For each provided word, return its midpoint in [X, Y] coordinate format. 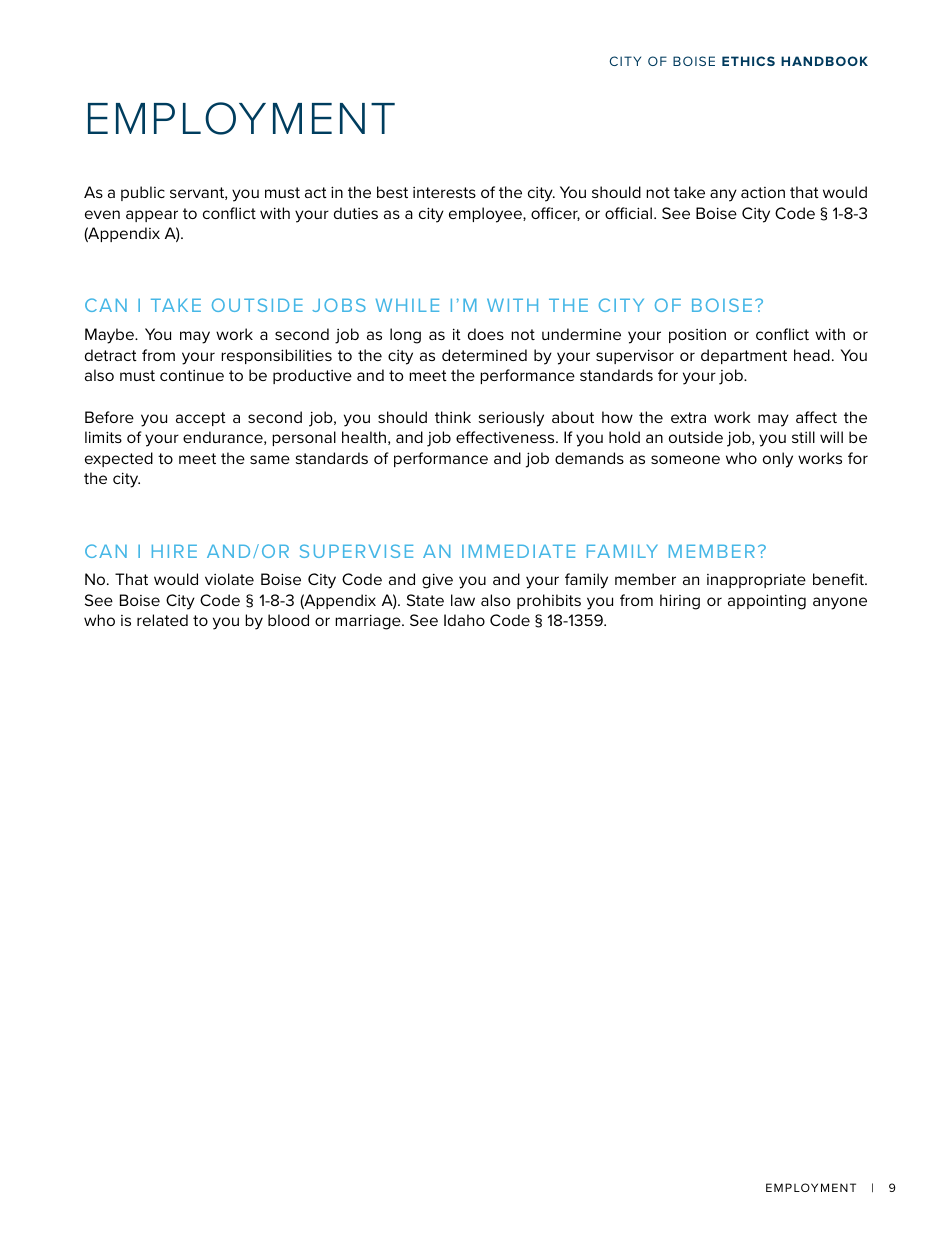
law [463, 600]
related [162, 620]
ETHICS [748, 61]
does [486, 334]
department [744, 356]
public [143, 193]
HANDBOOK [824, 61]
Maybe [110, 336]
